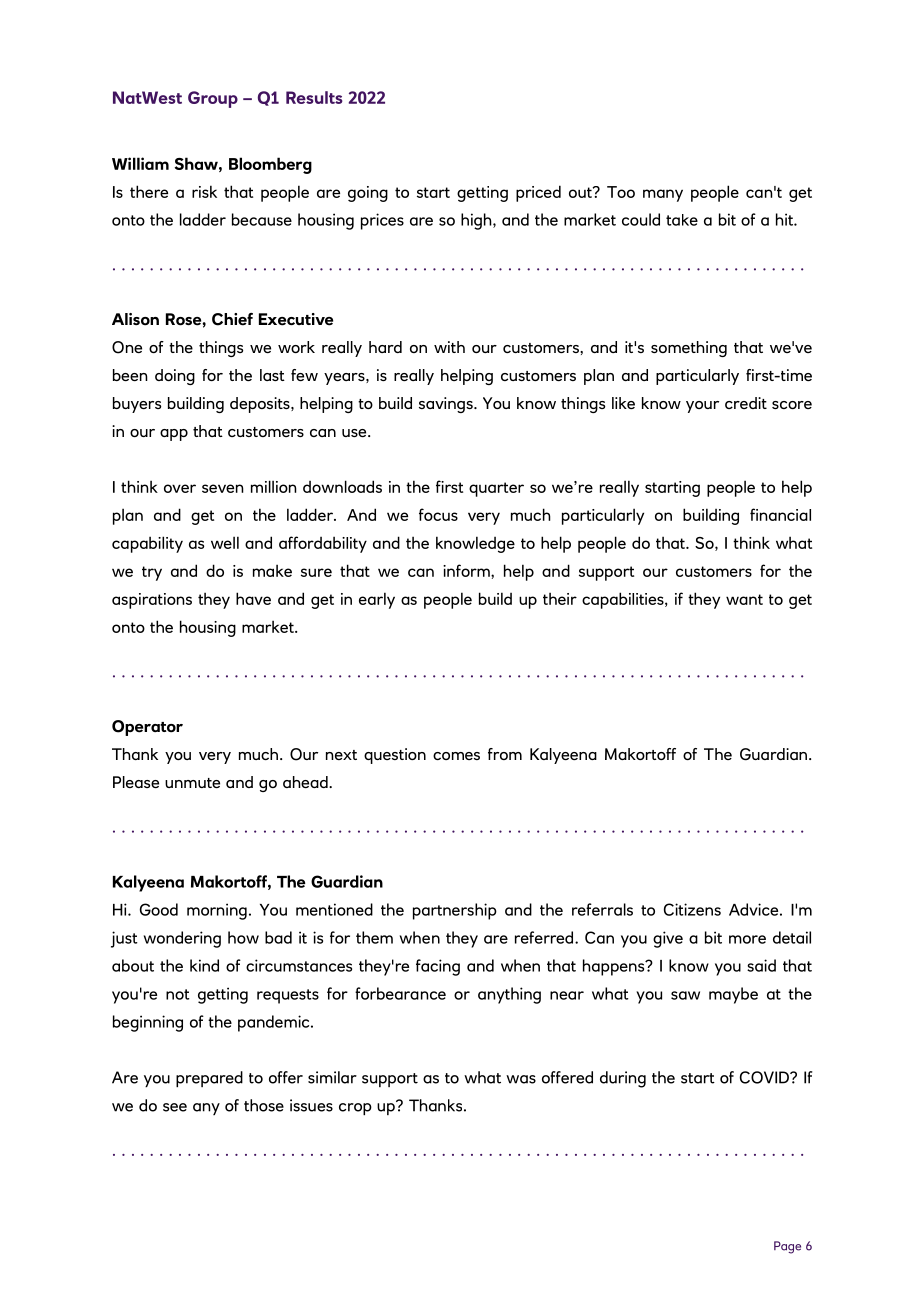  What do you see at coordinates (175, 1107) in the page?
I see `see` at bounding box center [175, 1107].
